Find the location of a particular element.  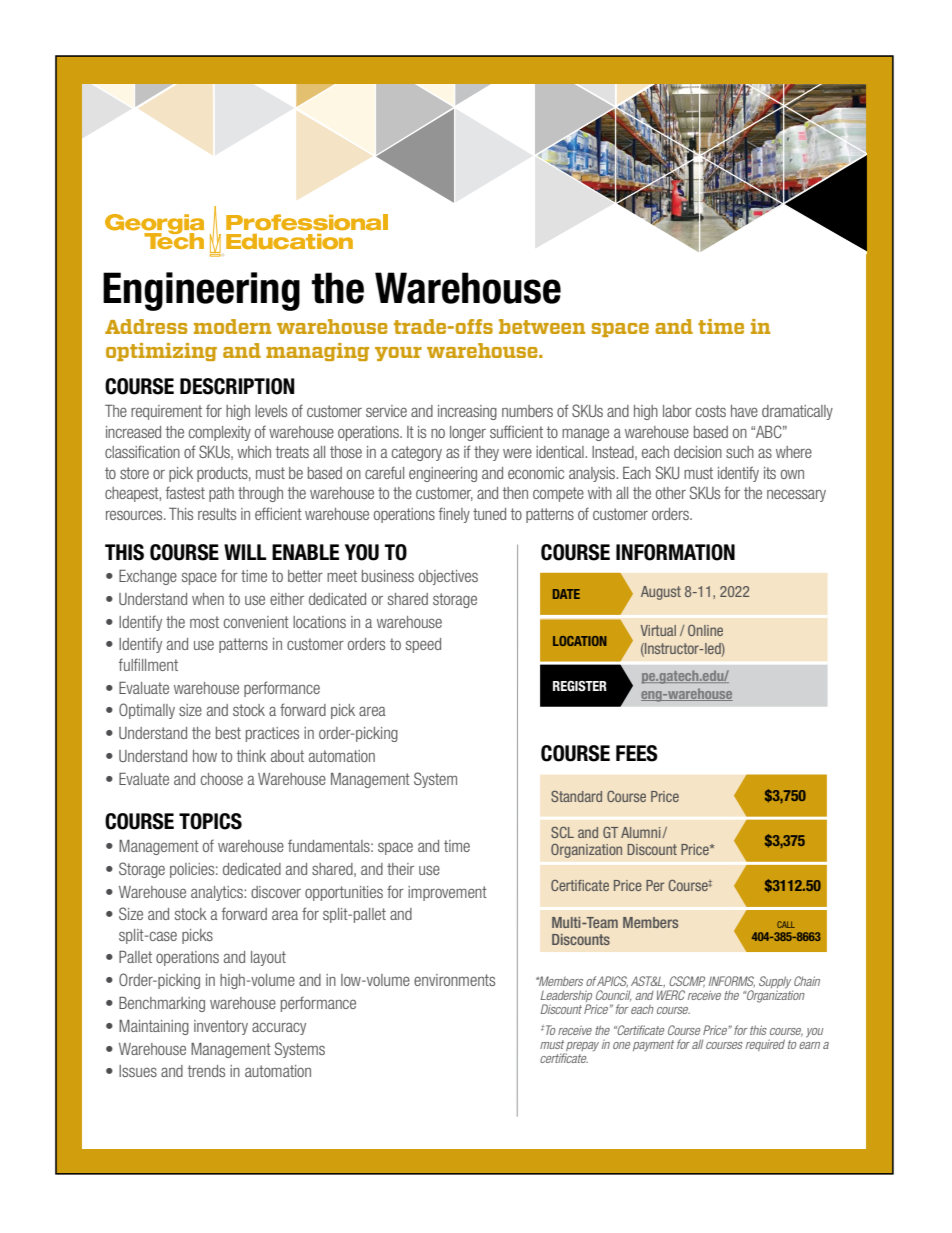

your is located at coordinates (398, 354).
